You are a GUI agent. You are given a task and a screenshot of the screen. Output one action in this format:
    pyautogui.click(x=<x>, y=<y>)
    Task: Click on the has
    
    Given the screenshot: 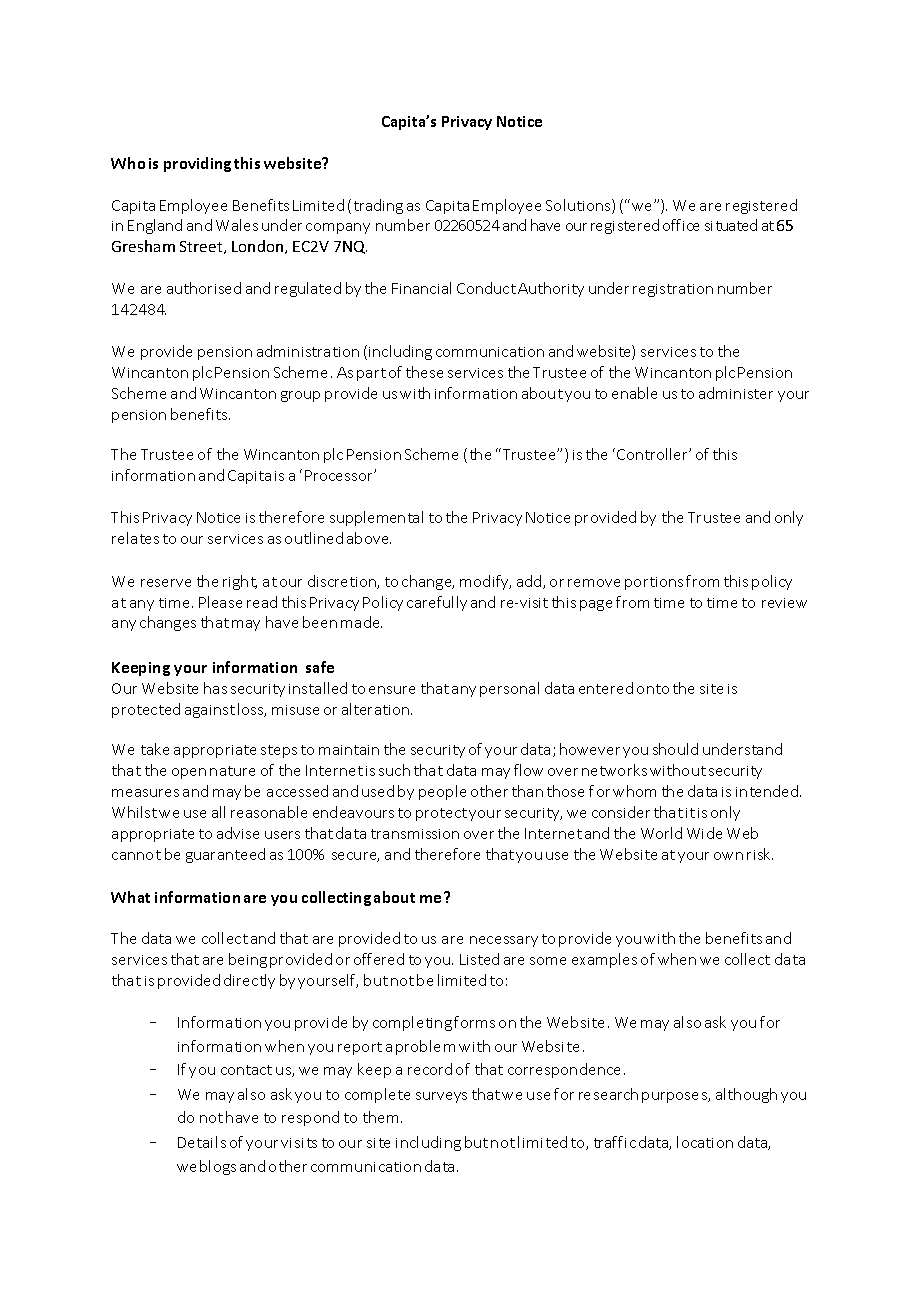 What is the action you would take?
    pyautogui.click(x=215, y=688)
